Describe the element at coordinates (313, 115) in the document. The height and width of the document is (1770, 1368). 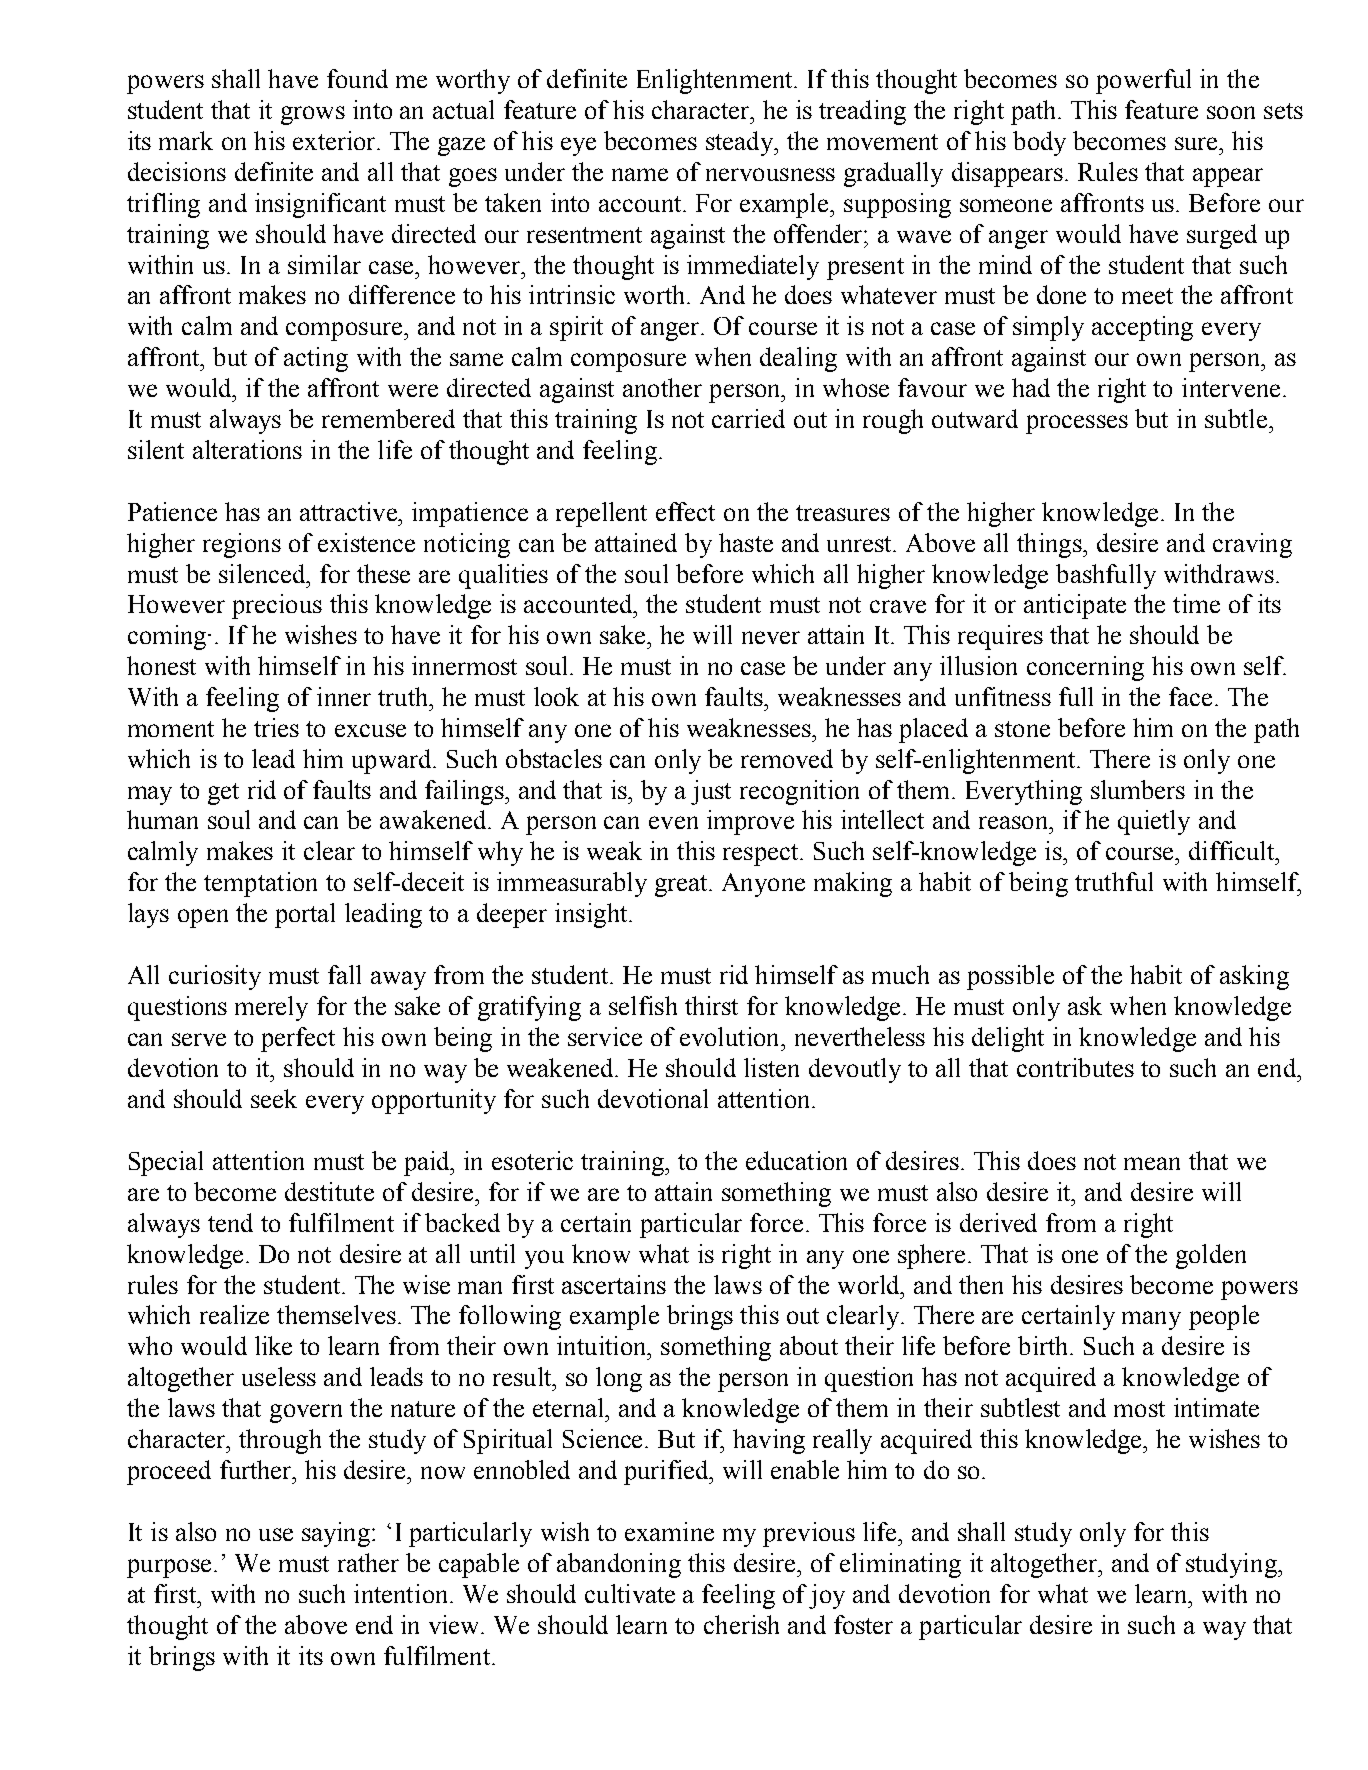
I see `grows` at that location.
